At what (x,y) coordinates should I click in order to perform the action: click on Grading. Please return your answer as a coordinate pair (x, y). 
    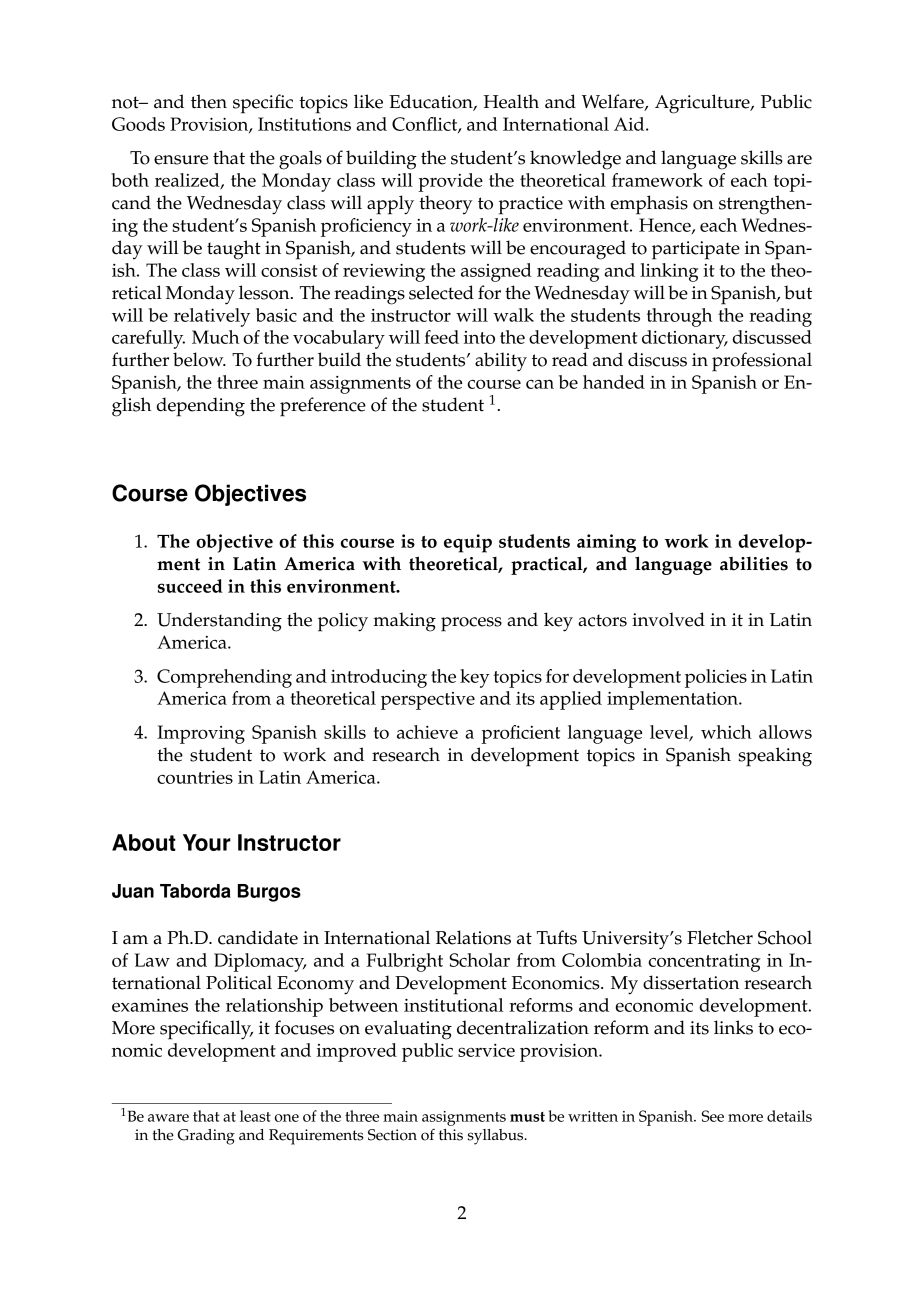
    Looking at the image, I should click on (206, 1137).
